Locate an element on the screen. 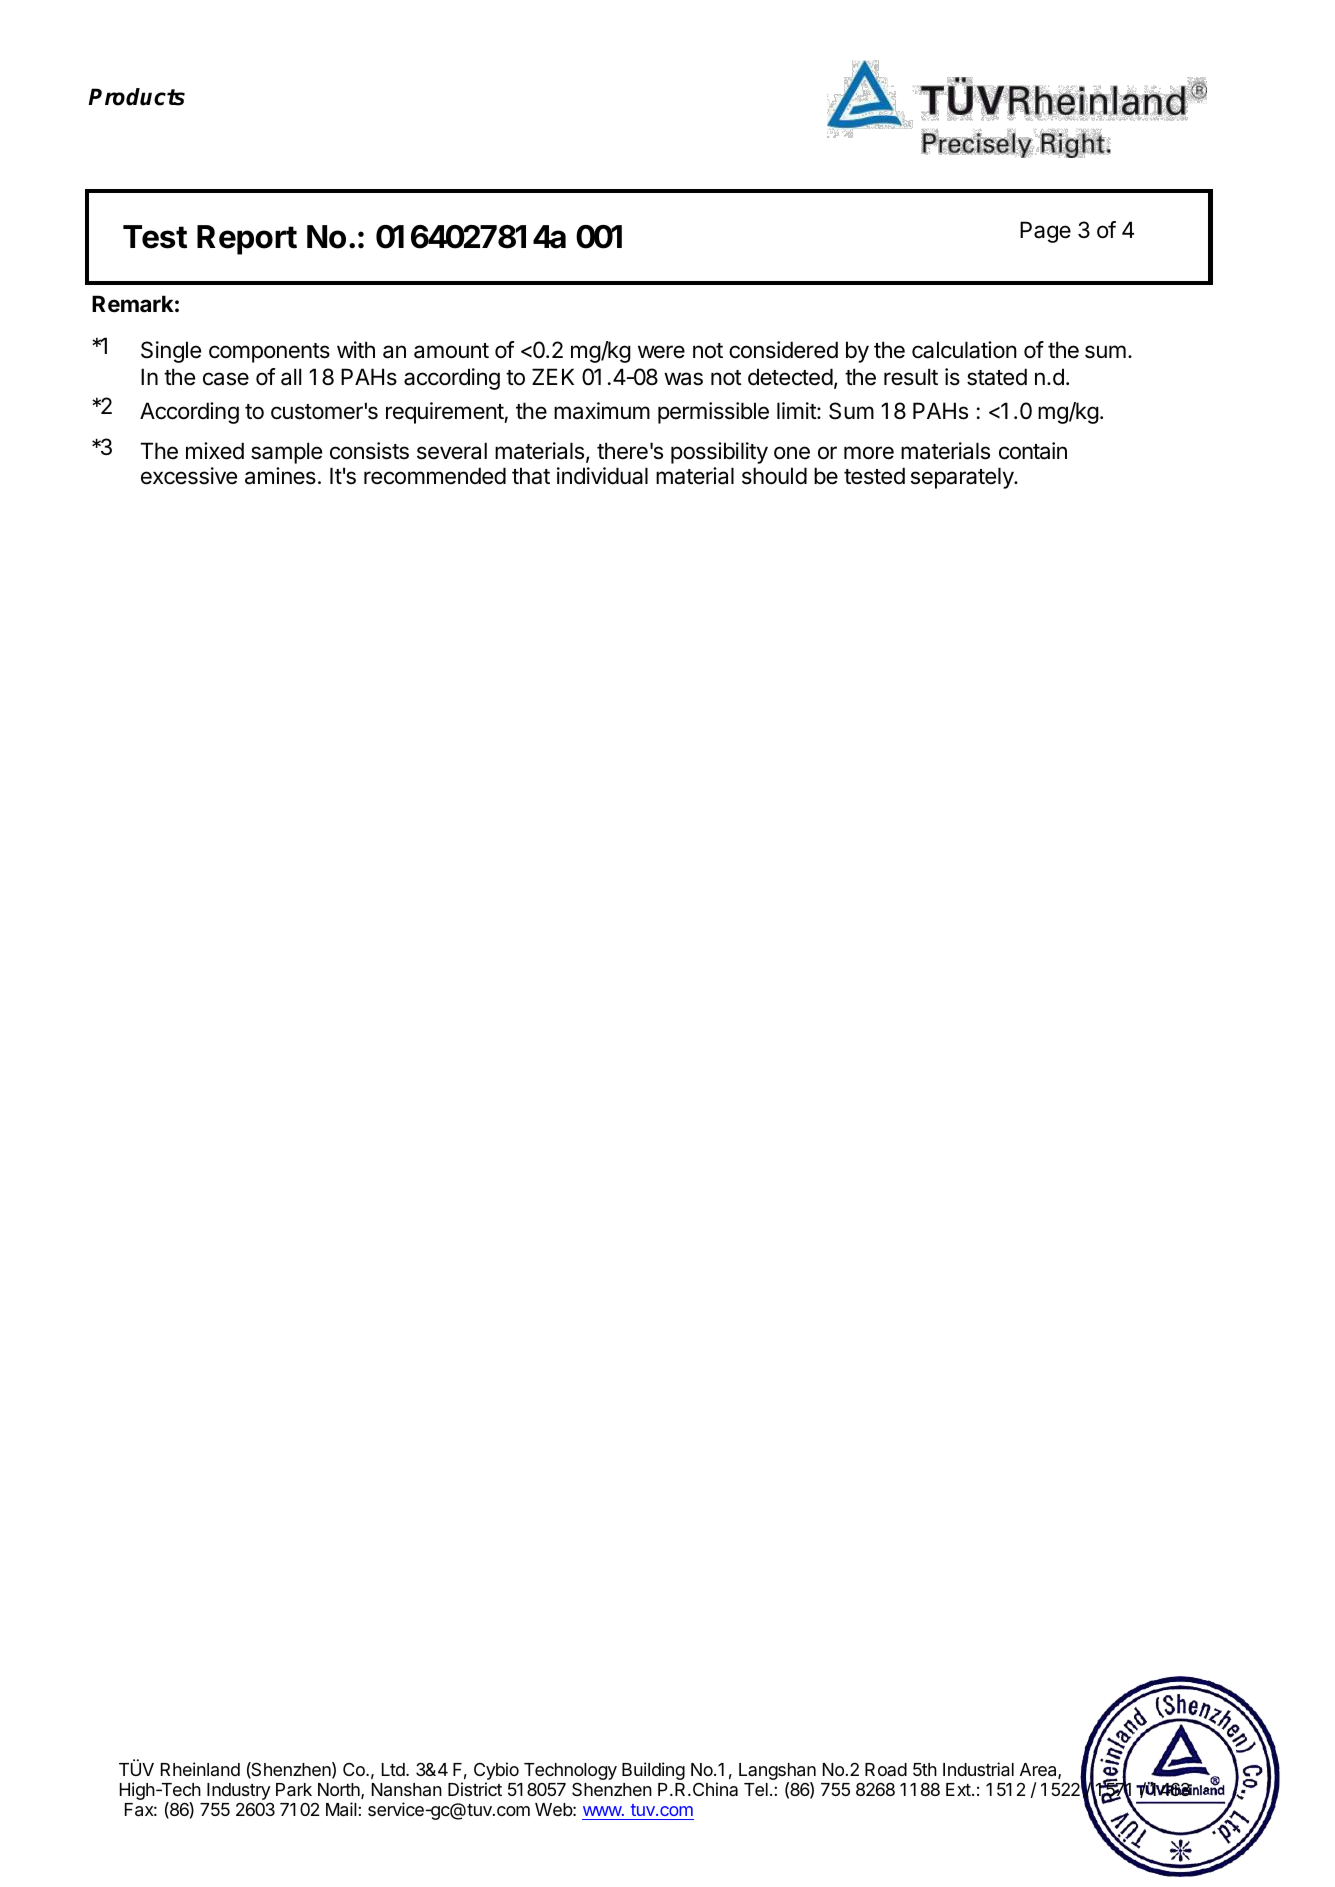 The height and width of the screenshot is (1887, 1335). individual is located at coordinates (602, 476).
